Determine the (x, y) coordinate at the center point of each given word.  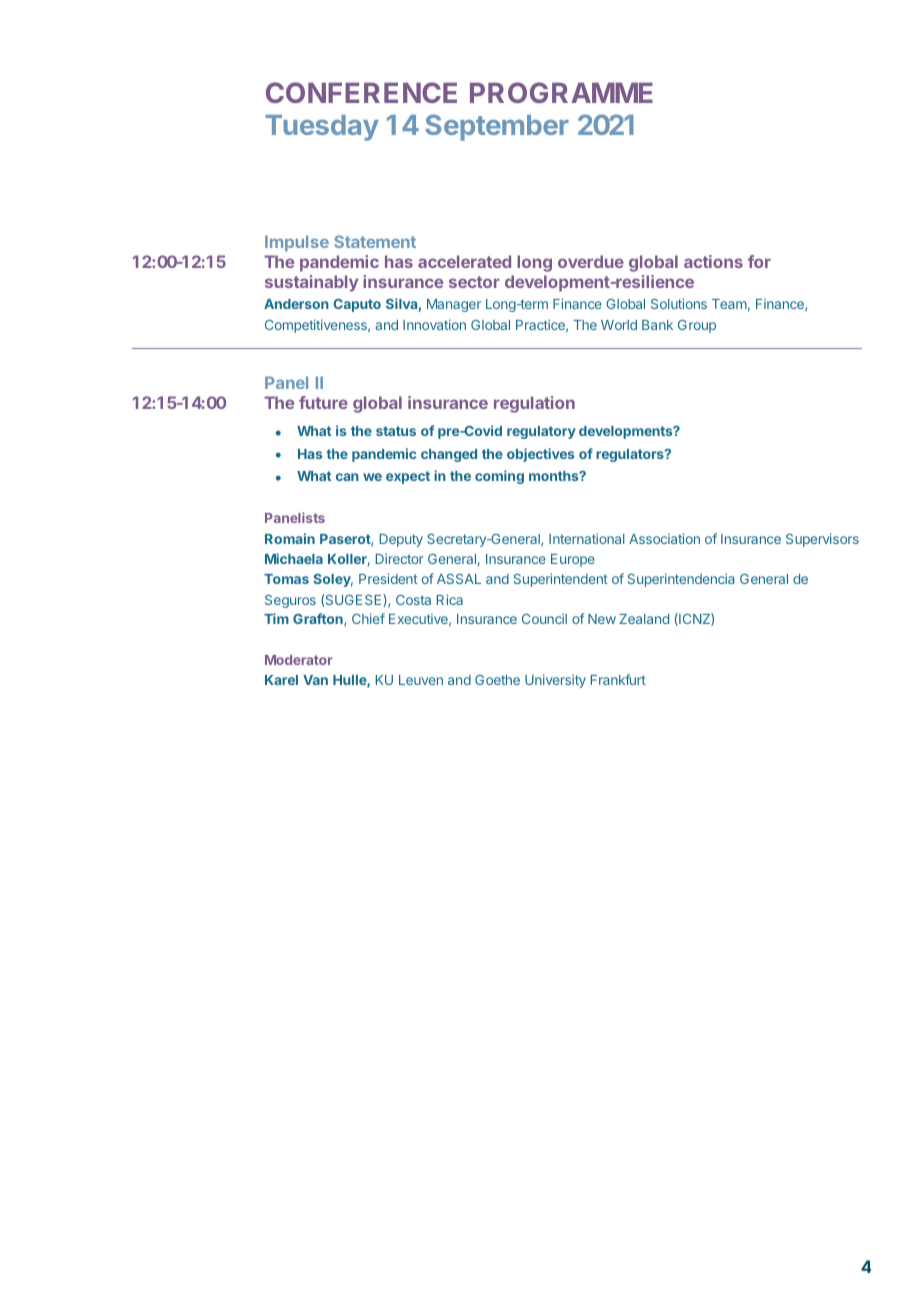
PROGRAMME (561, 92)
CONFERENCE (361, 92)
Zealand (644, 619)
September (497, 127)
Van (315, 680)
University (555, 681)
